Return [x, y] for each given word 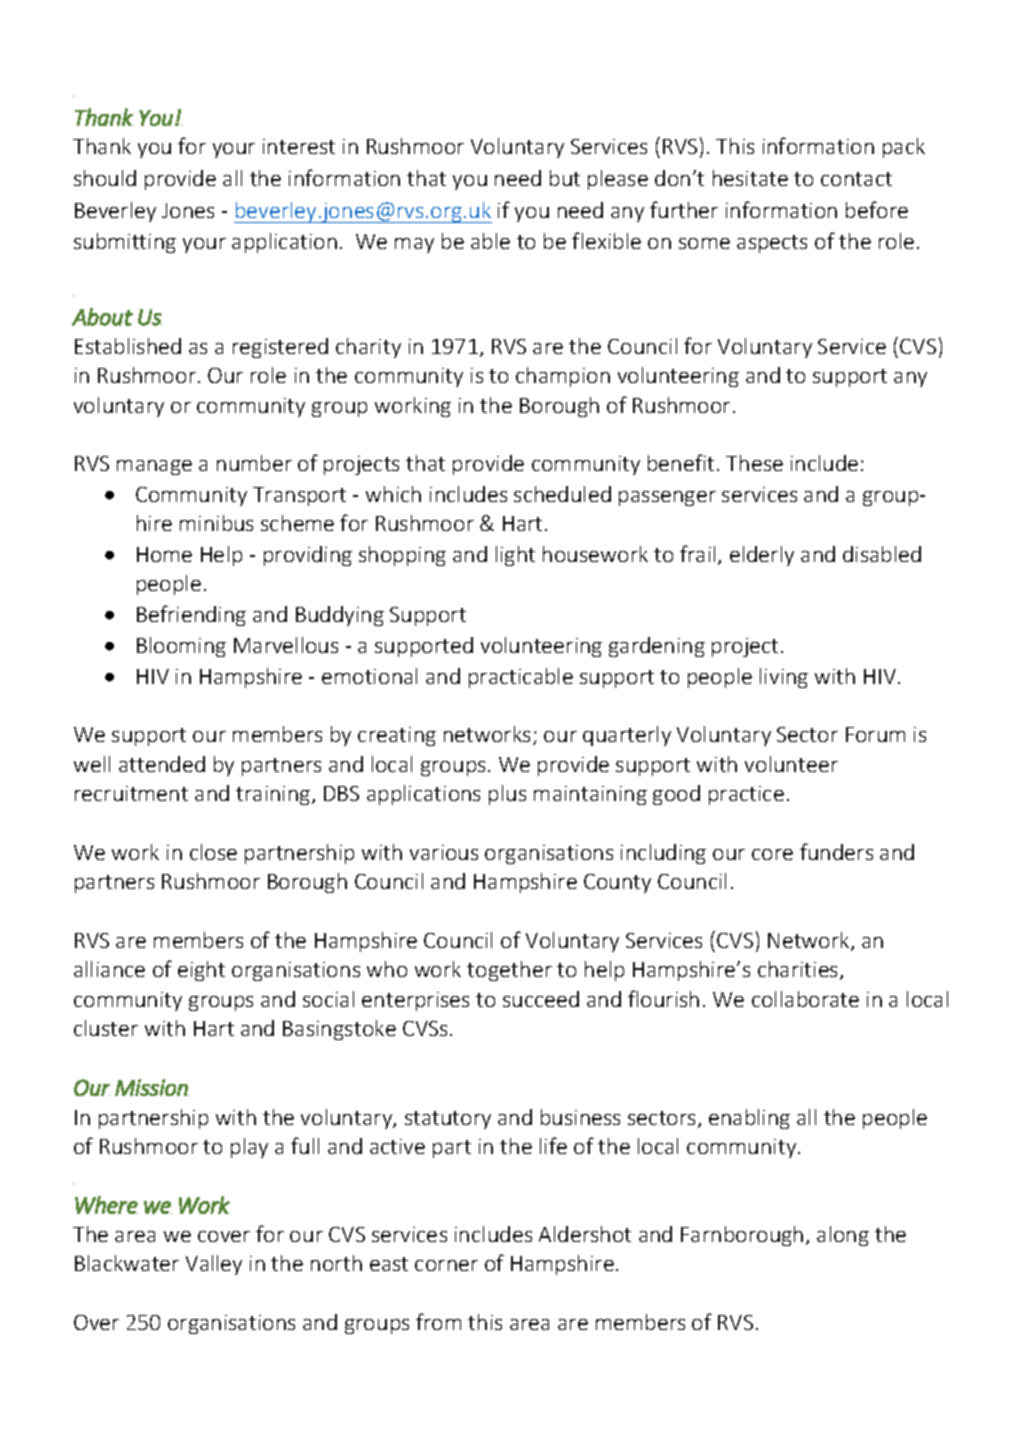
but [565, 178]
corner [446, 1265]
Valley [214, 1265]
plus [507, 795]
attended [162, 764]
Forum [875, 734]
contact [856, 179]
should [105, 178]
